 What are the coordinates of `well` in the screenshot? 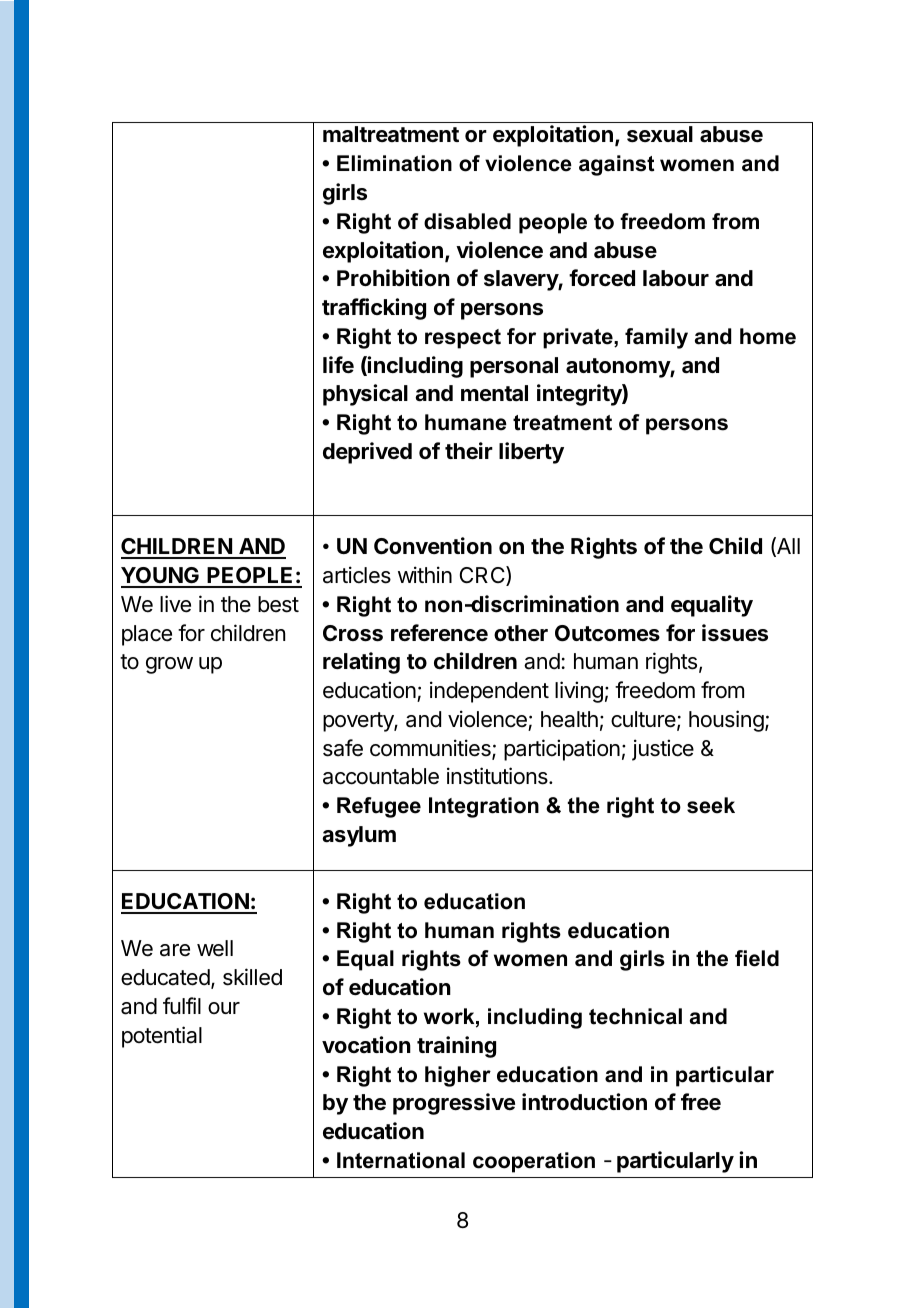 It's located at (215, 948).
